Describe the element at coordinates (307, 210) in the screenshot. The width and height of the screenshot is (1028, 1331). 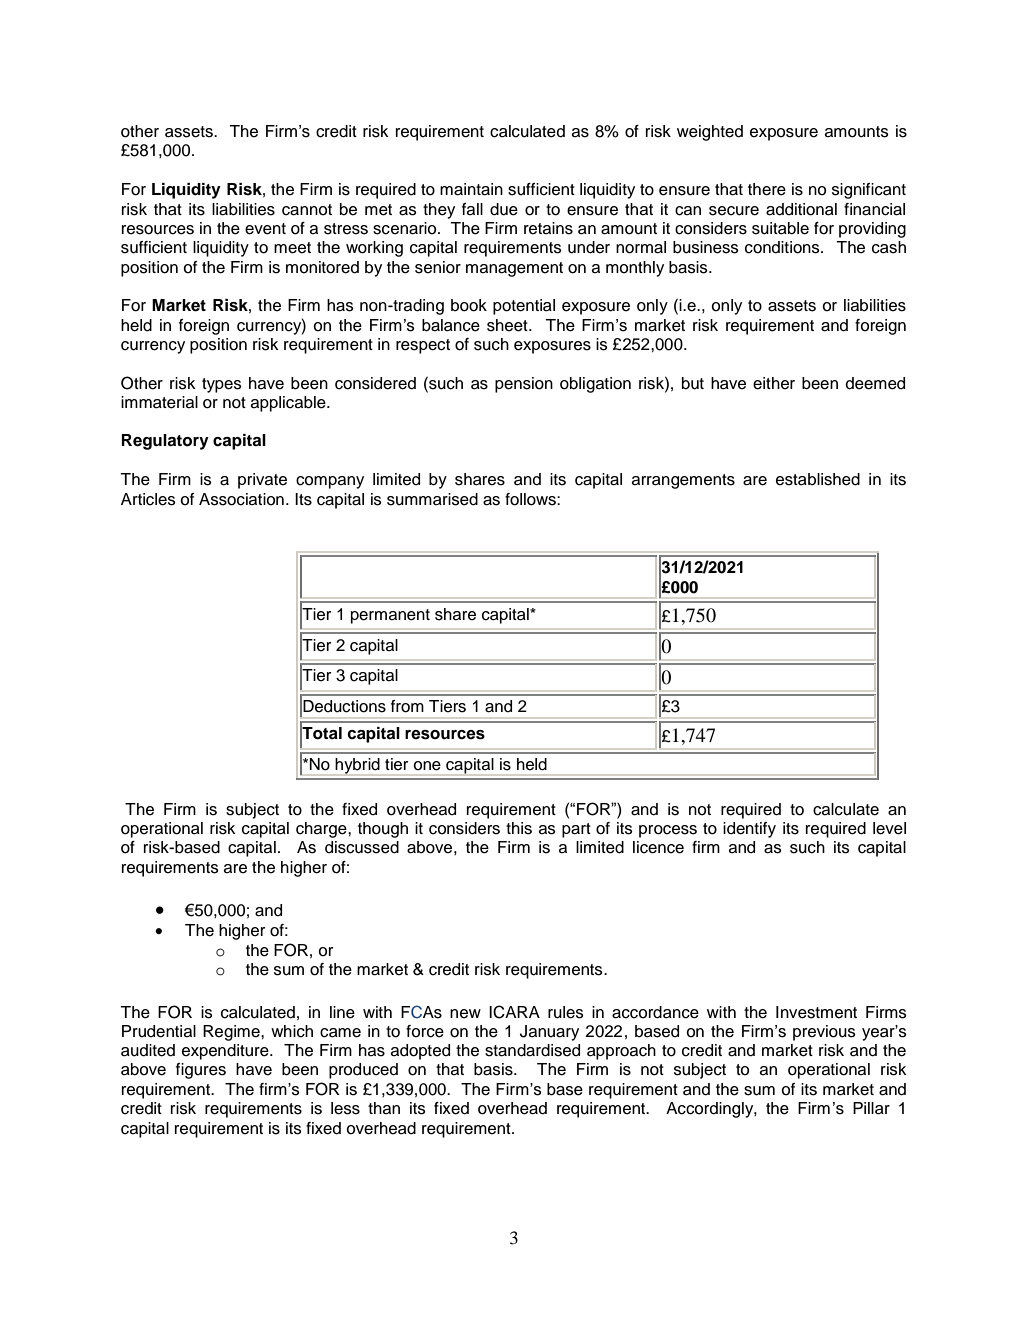
I see `cannot` at that location.
